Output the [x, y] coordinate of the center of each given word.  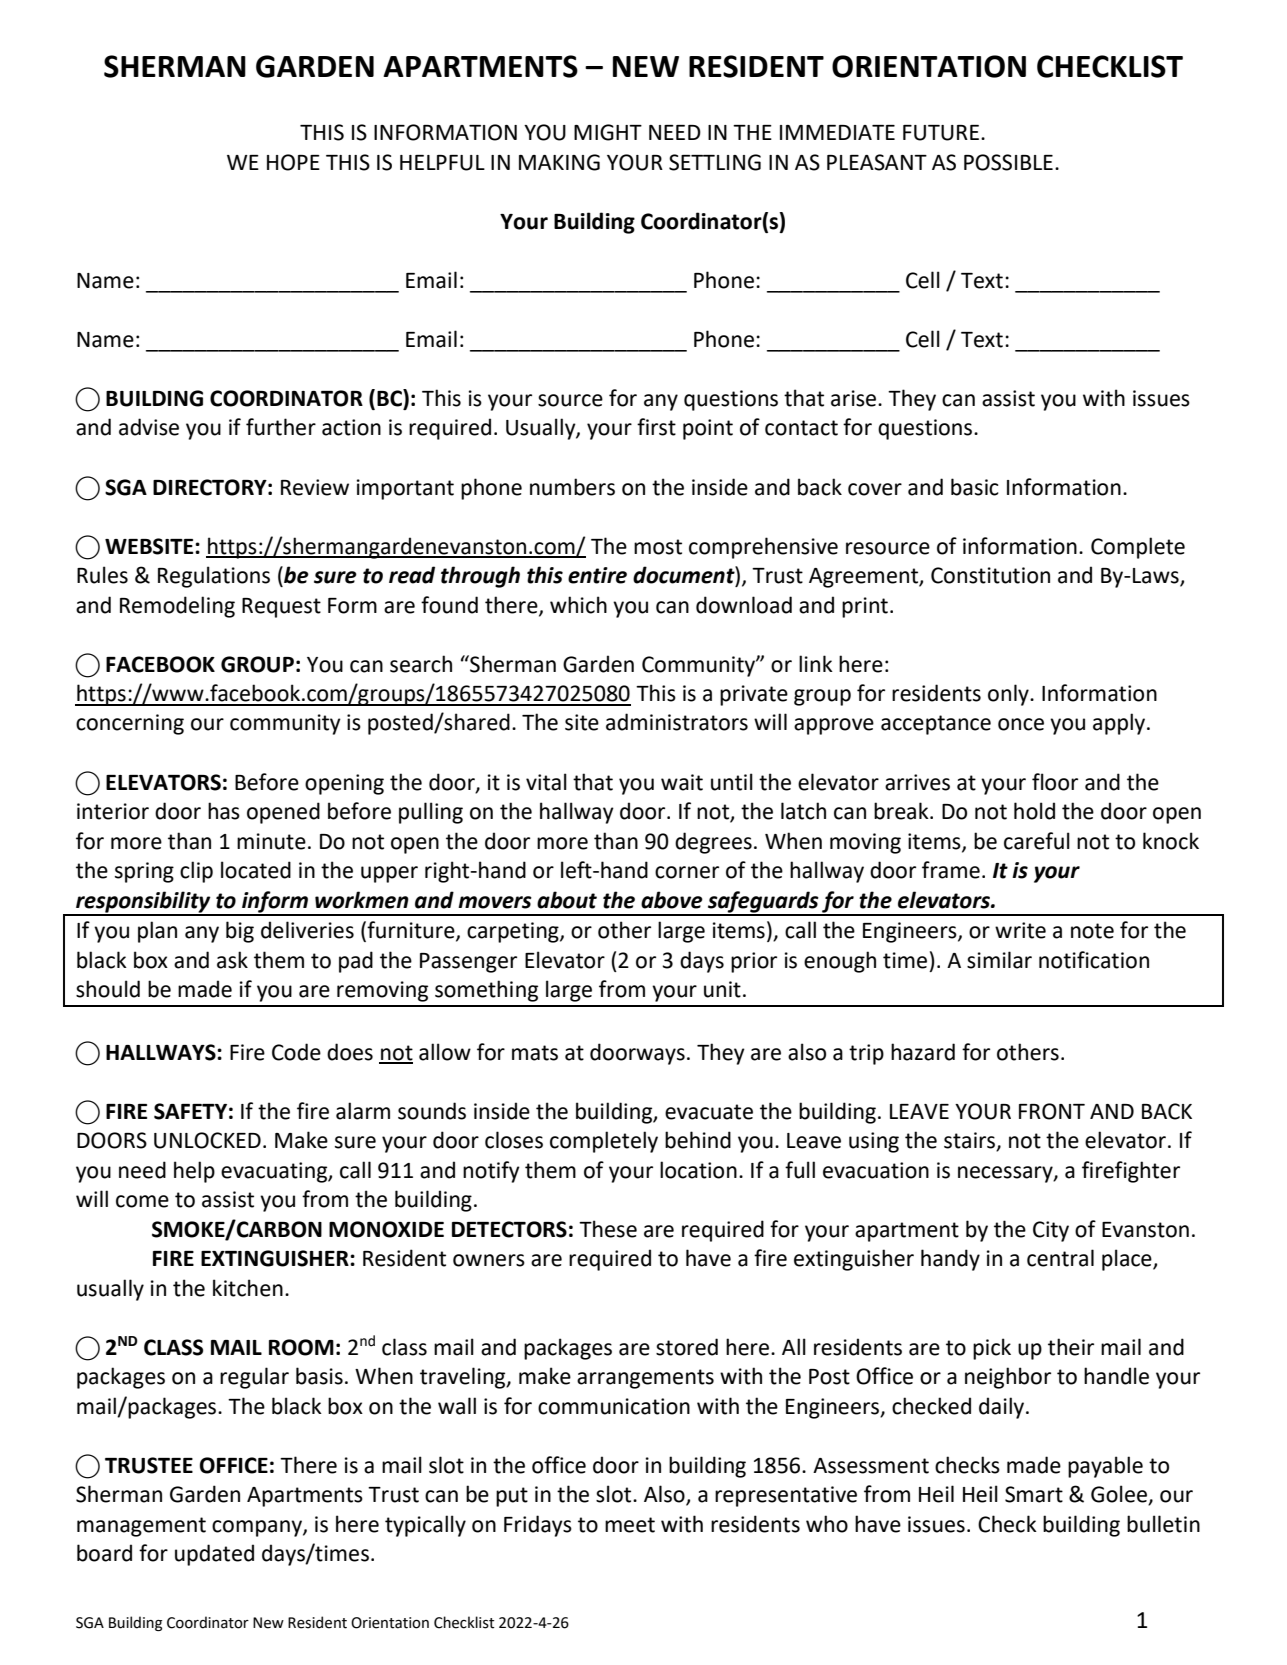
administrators [677, 722]
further [281, 427]
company [258, 1528]
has [224, 811]
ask [232, 960]
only [1009, 695]
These [608, 1229]
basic [975, 487]
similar [999, 960]
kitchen [248, 1288]
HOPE [293, 162]
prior [754, 962]
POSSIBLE [1008, 162]
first [656, 427]
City [1051, 1231]
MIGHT [608, 132]
